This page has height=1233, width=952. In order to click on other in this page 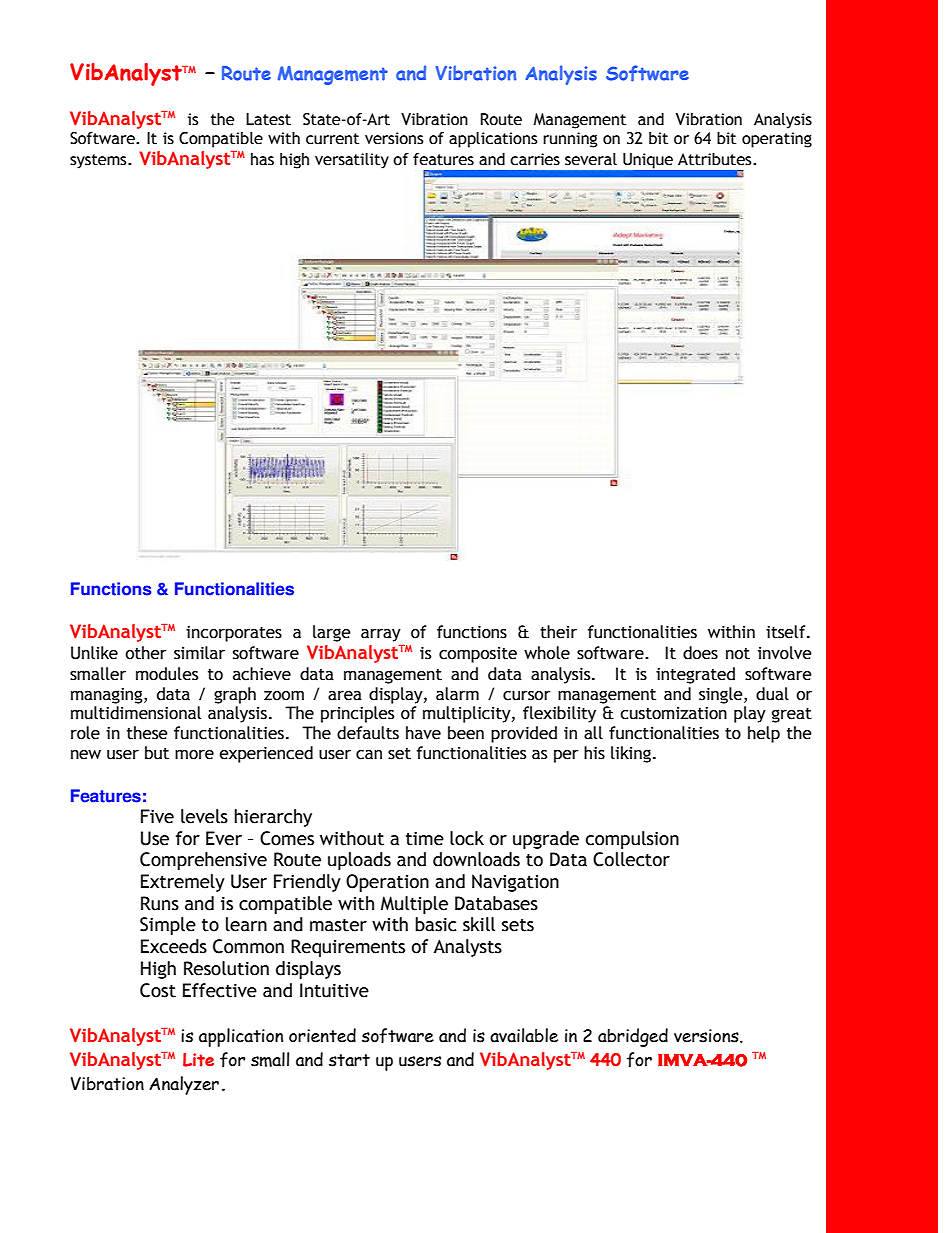, I will do `click(146, 653)`.
